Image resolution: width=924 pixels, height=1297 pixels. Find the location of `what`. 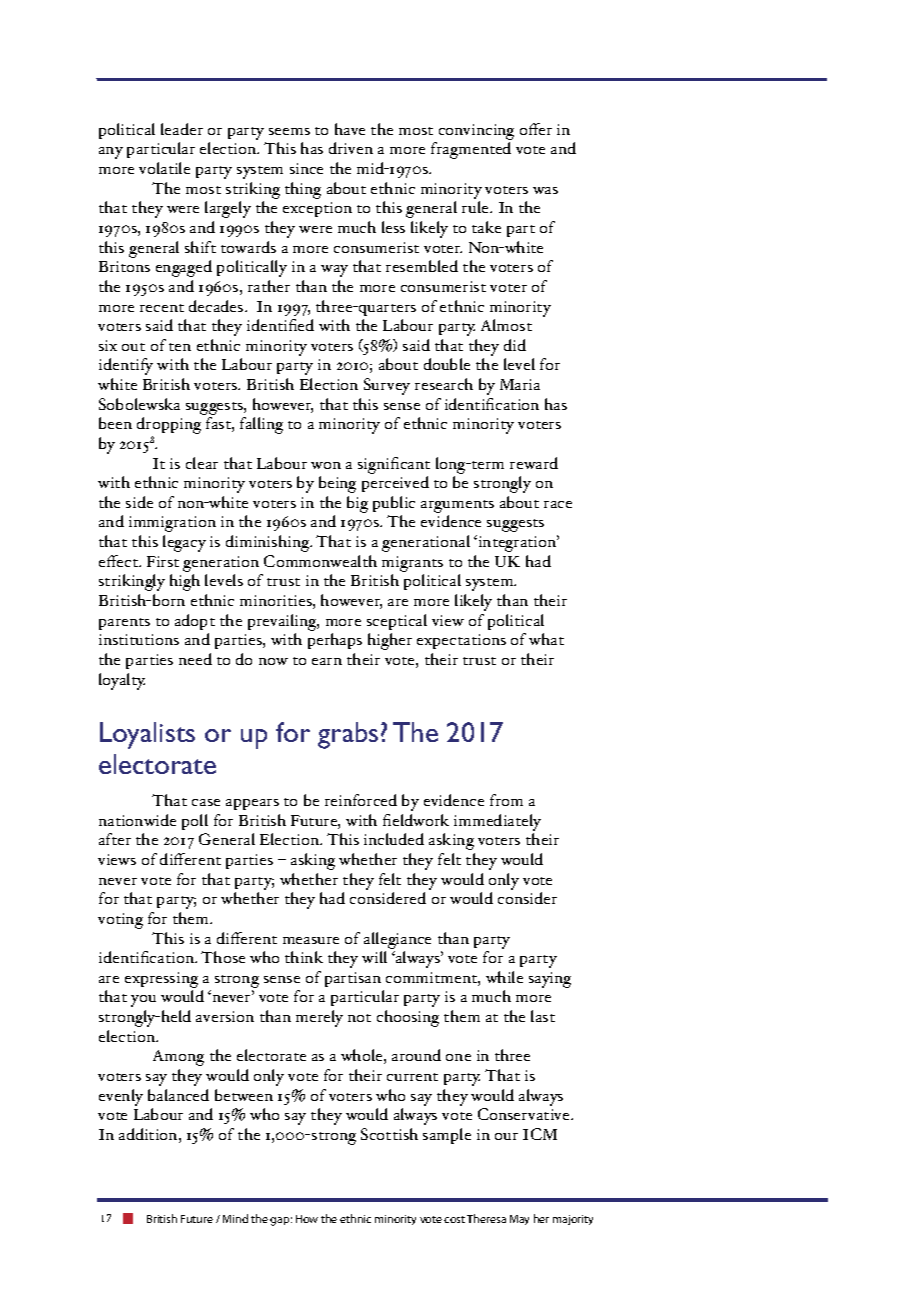

what is located at coordinates (546, 639).
